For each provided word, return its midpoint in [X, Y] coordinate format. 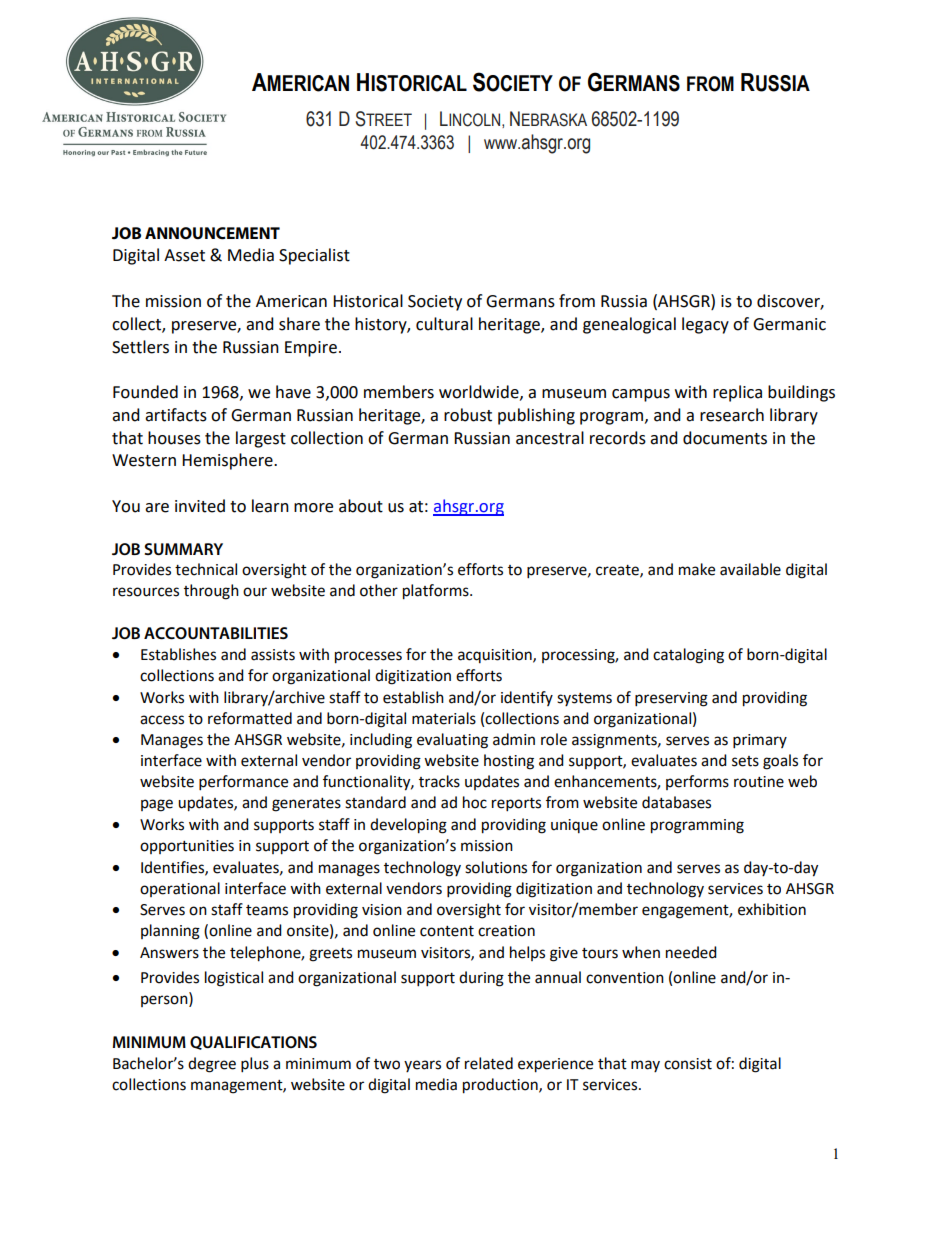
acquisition [496, 656]
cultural [444, 324]
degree [212, 1065]
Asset [184, 255]
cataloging [688, 656]
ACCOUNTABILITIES [216, 633]
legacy [705, 325]
